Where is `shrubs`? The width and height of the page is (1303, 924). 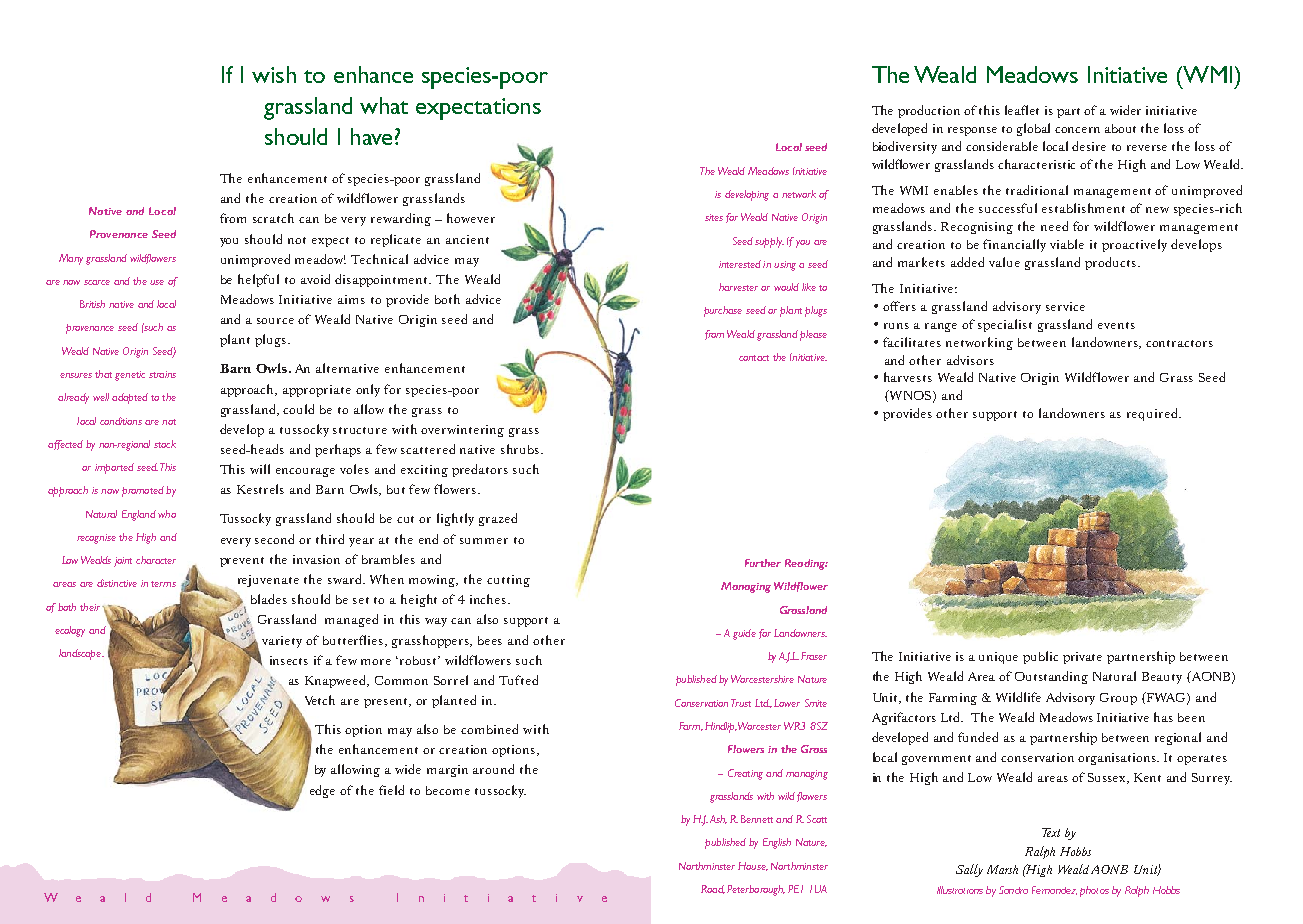
shrubs is located at coordinates (521, 449).
